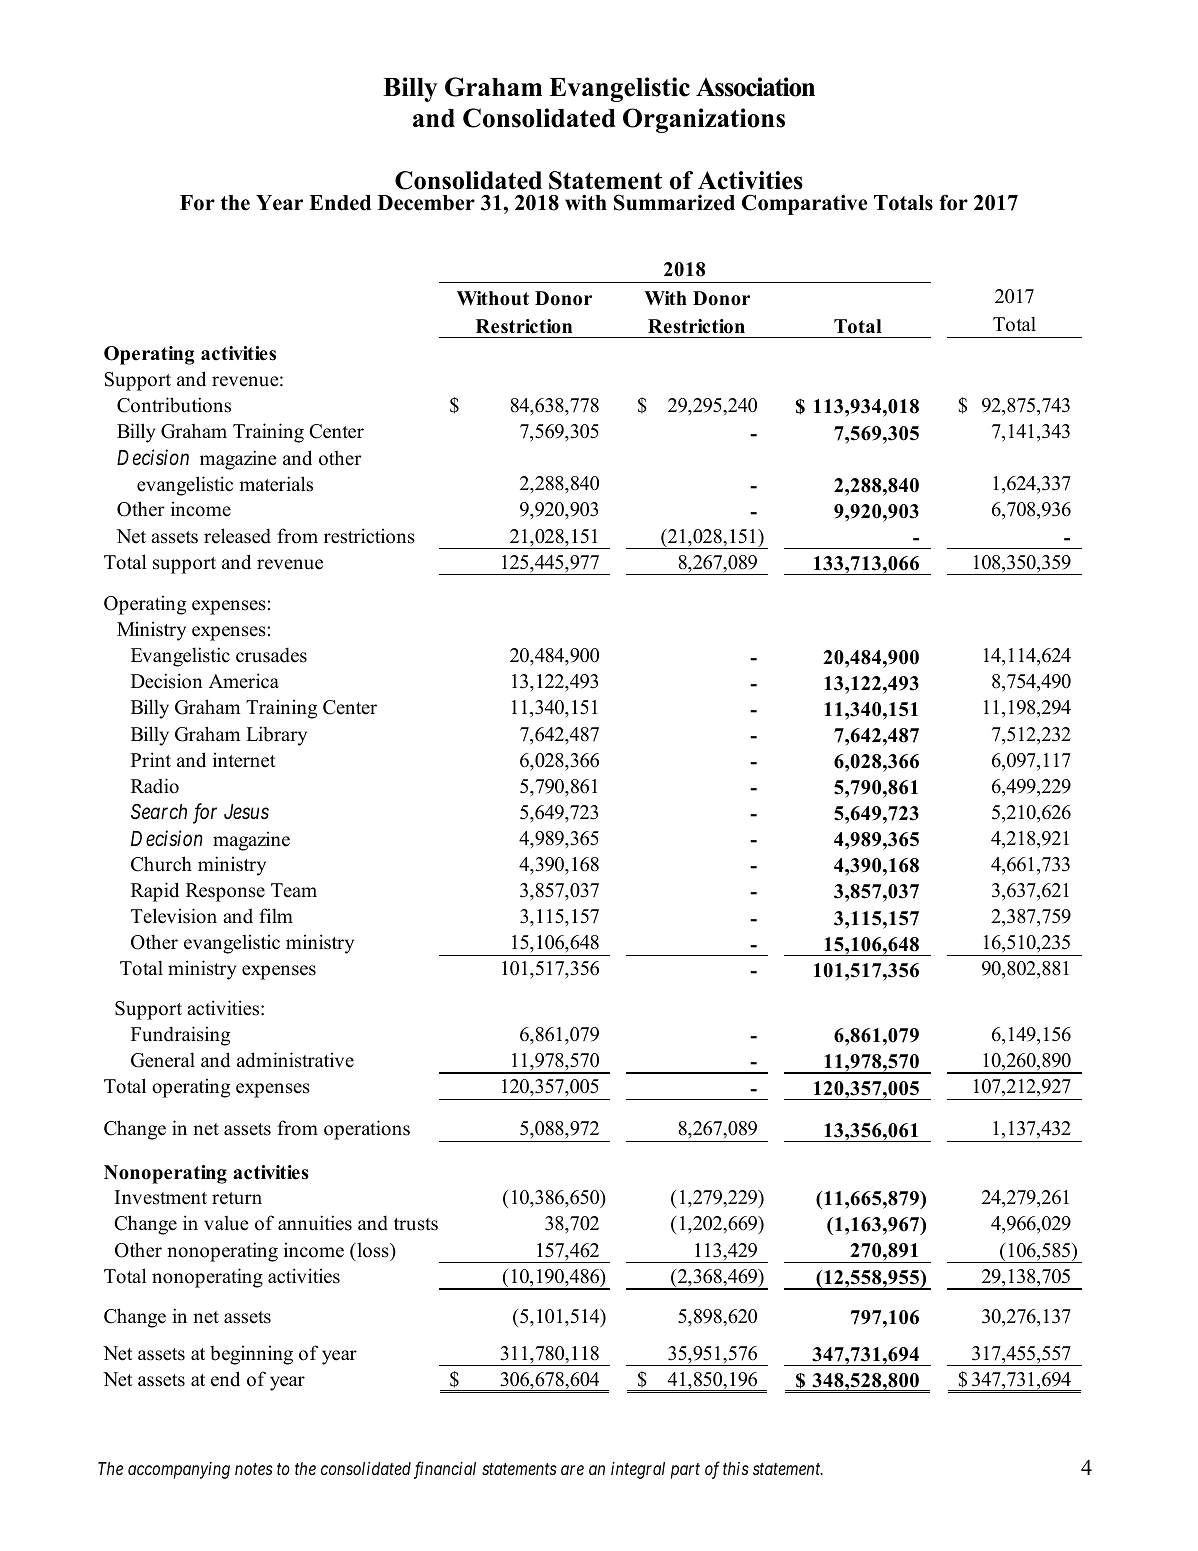 The image size is (1198, 1551). I want to click on trusts, so click(416, 1224).
